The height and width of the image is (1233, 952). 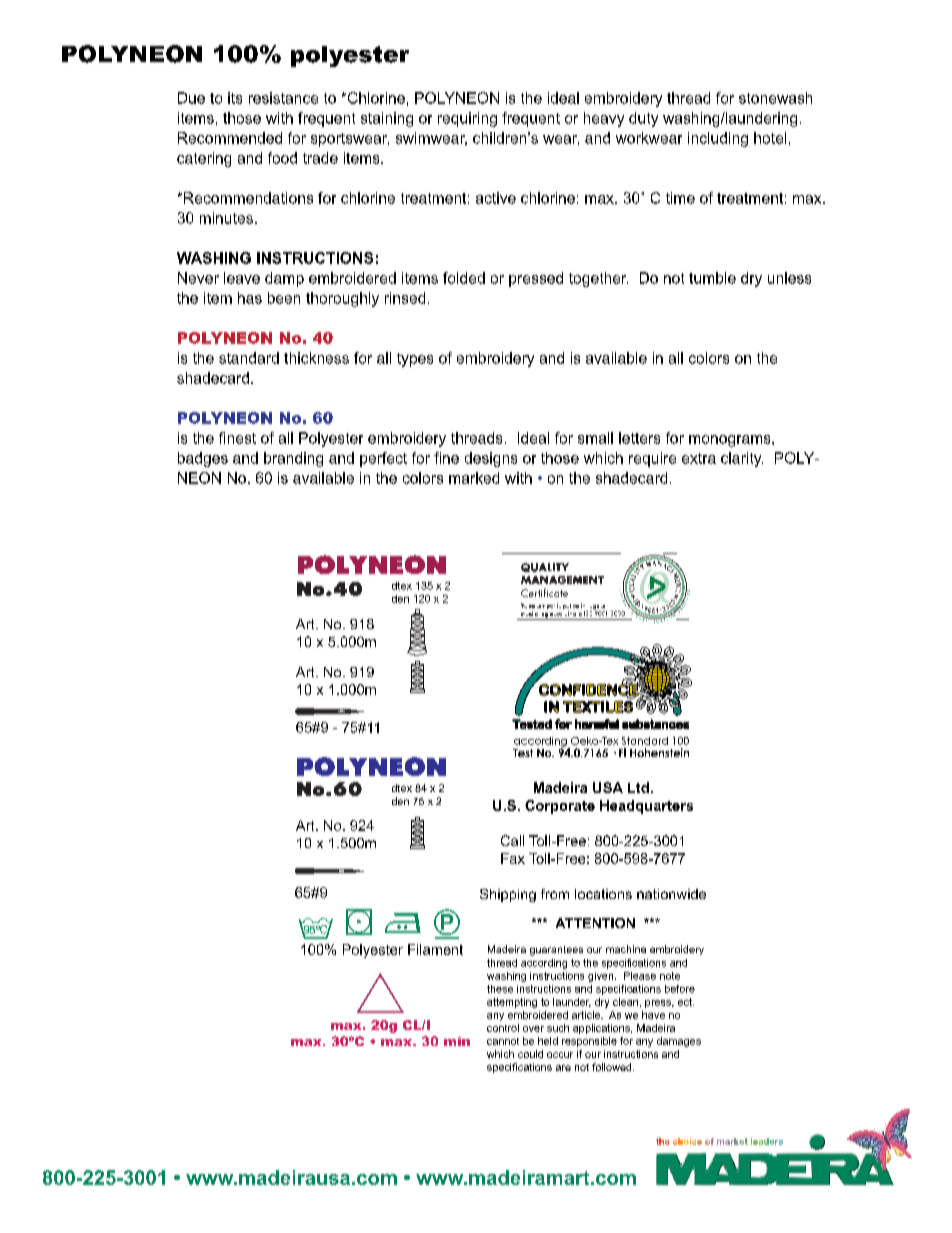 What do you see at coordinates (203, 459) in the image?
I see `badges` at bounding box center [203, 459].
